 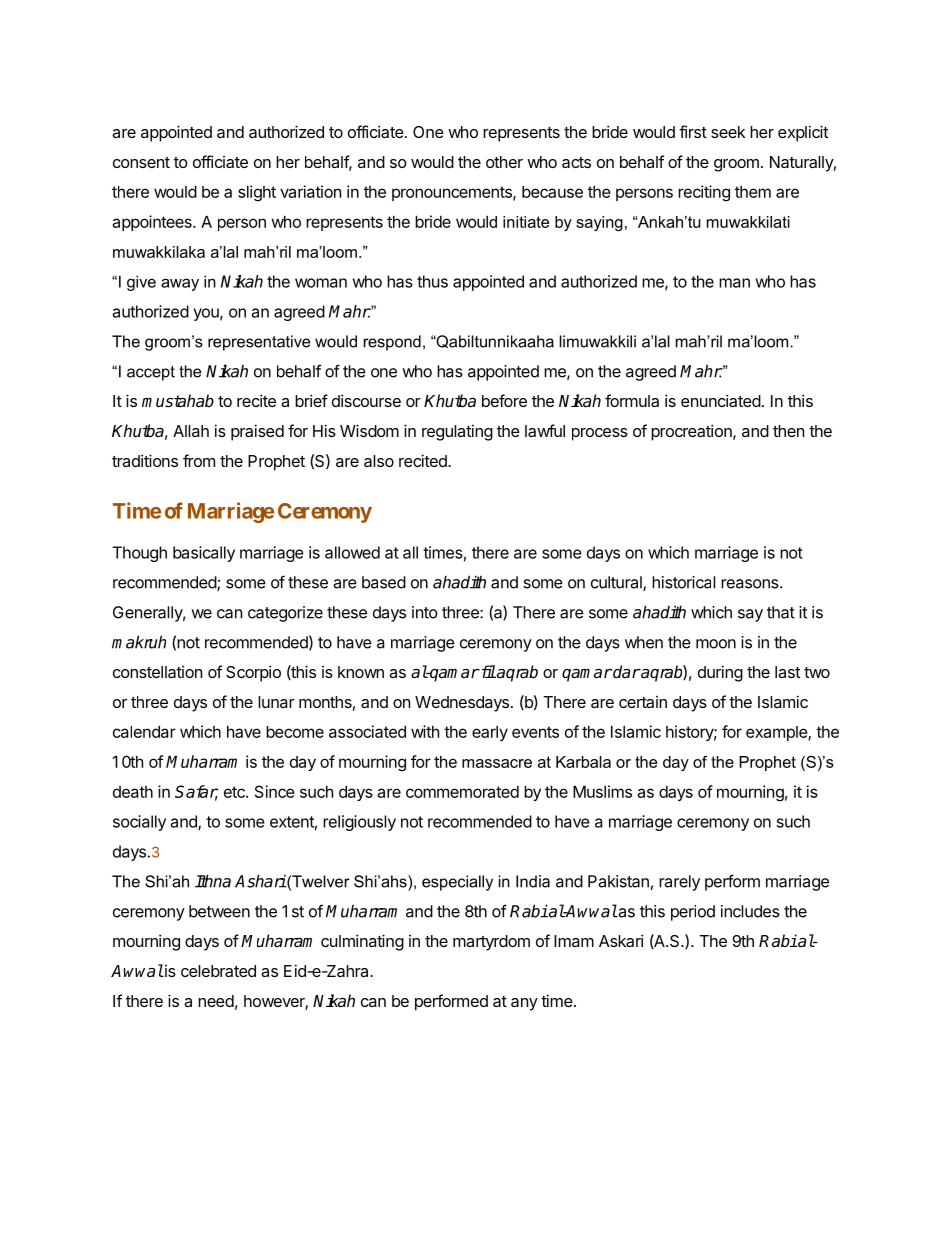 What do you see at coordinates (728, 132) in the screenshot?
I see `seek` at bounding box center [728, 132].
